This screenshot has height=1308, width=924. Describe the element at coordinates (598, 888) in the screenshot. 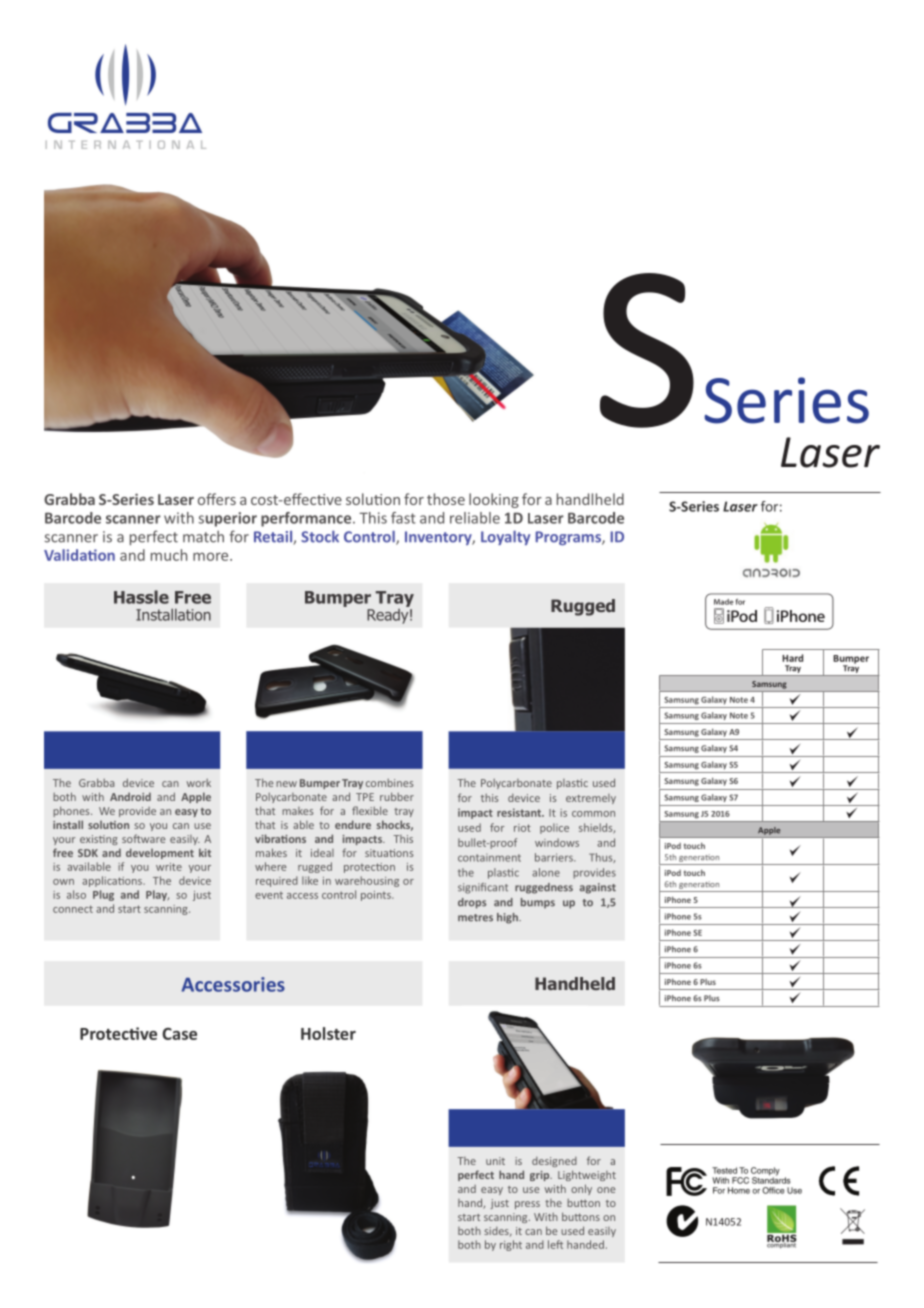

I see `against` at that location.
